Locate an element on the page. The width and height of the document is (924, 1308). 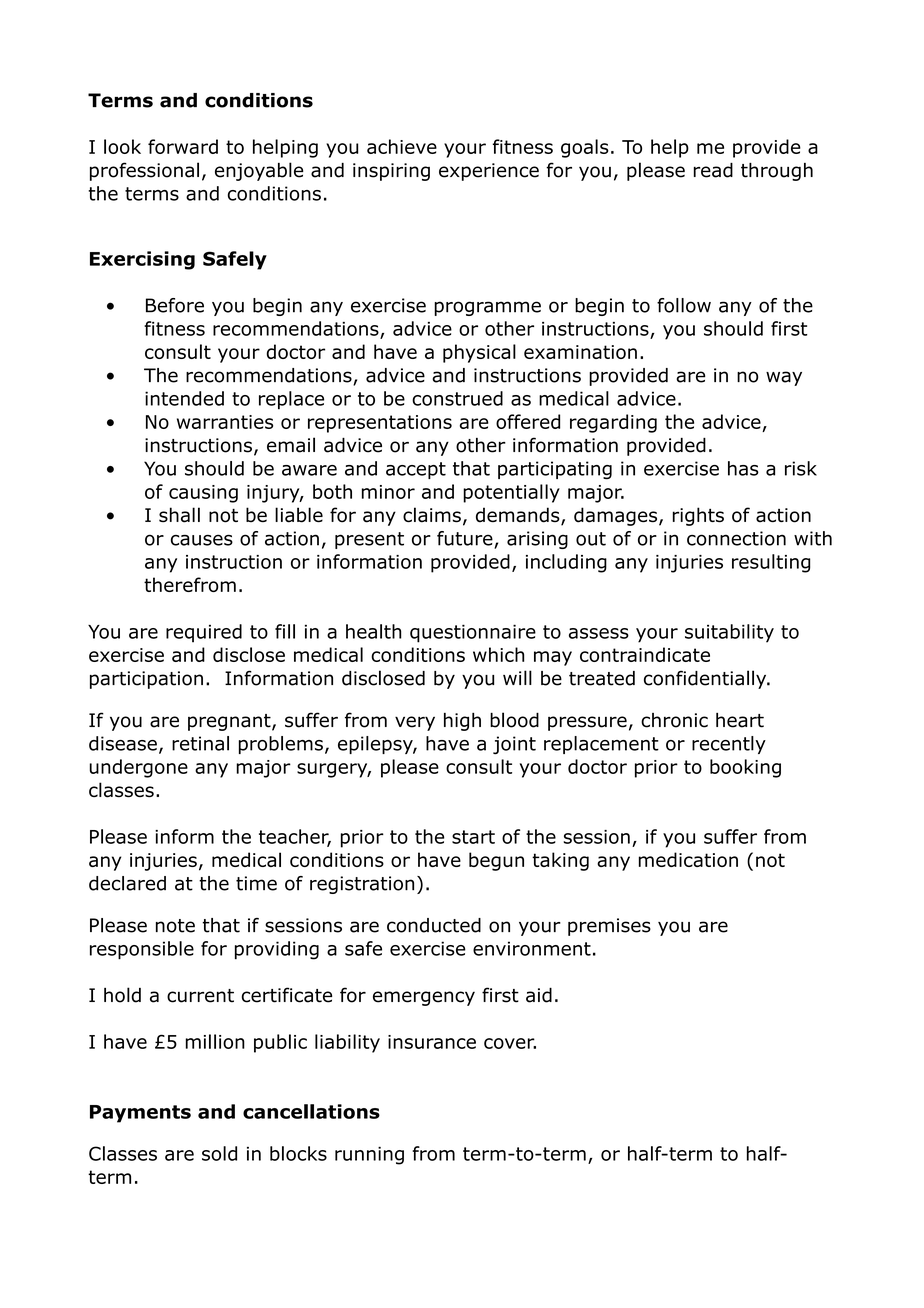
booking is located at coordinates (745, 768).
